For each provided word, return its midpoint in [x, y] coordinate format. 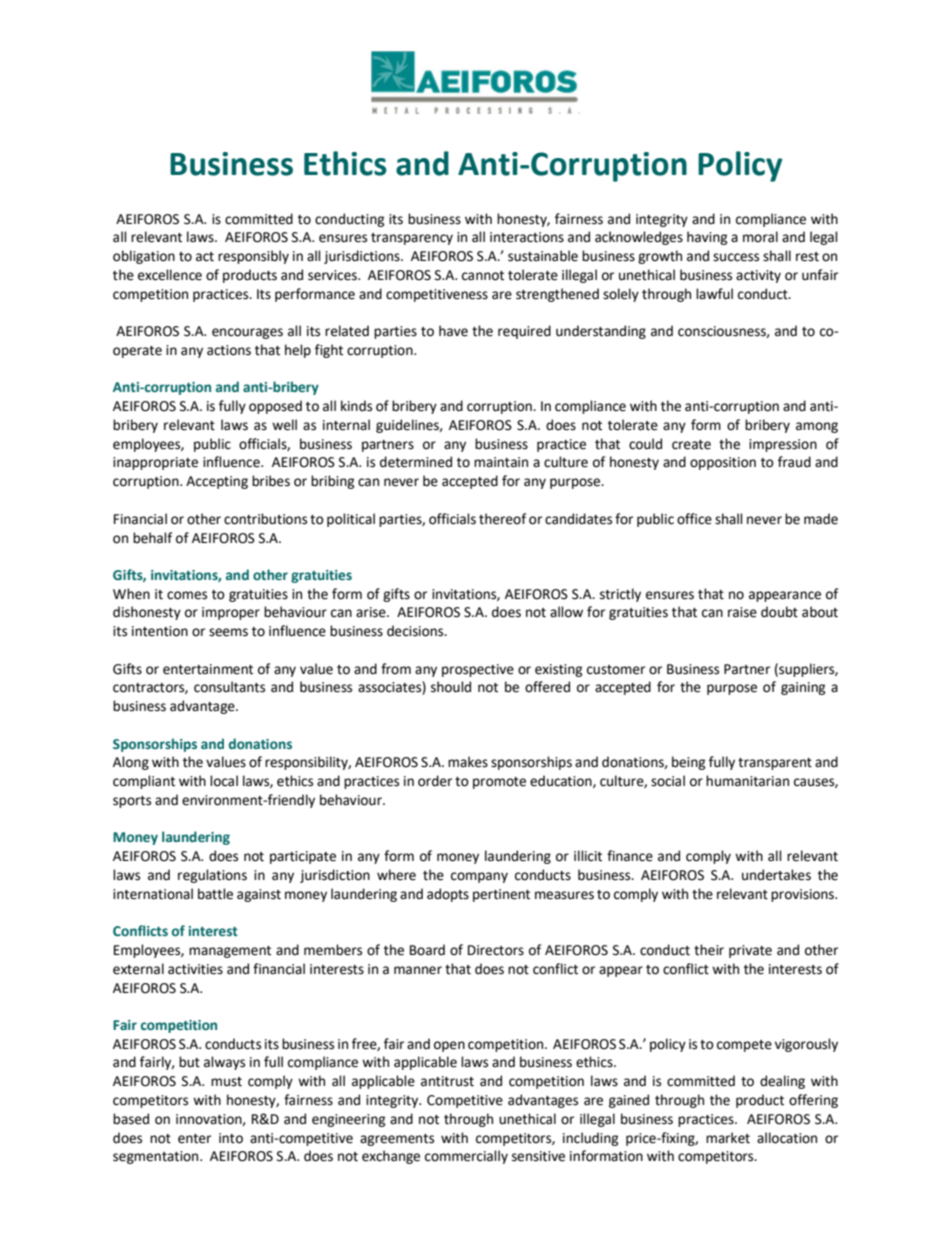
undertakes [776, 875]
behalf [152, 538]
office [694, 519]
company [479, 877]
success [736, 257]
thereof [502, 519]
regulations [212, 876]
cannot [483, 276]
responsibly [253, 257]
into [231, 1138]
